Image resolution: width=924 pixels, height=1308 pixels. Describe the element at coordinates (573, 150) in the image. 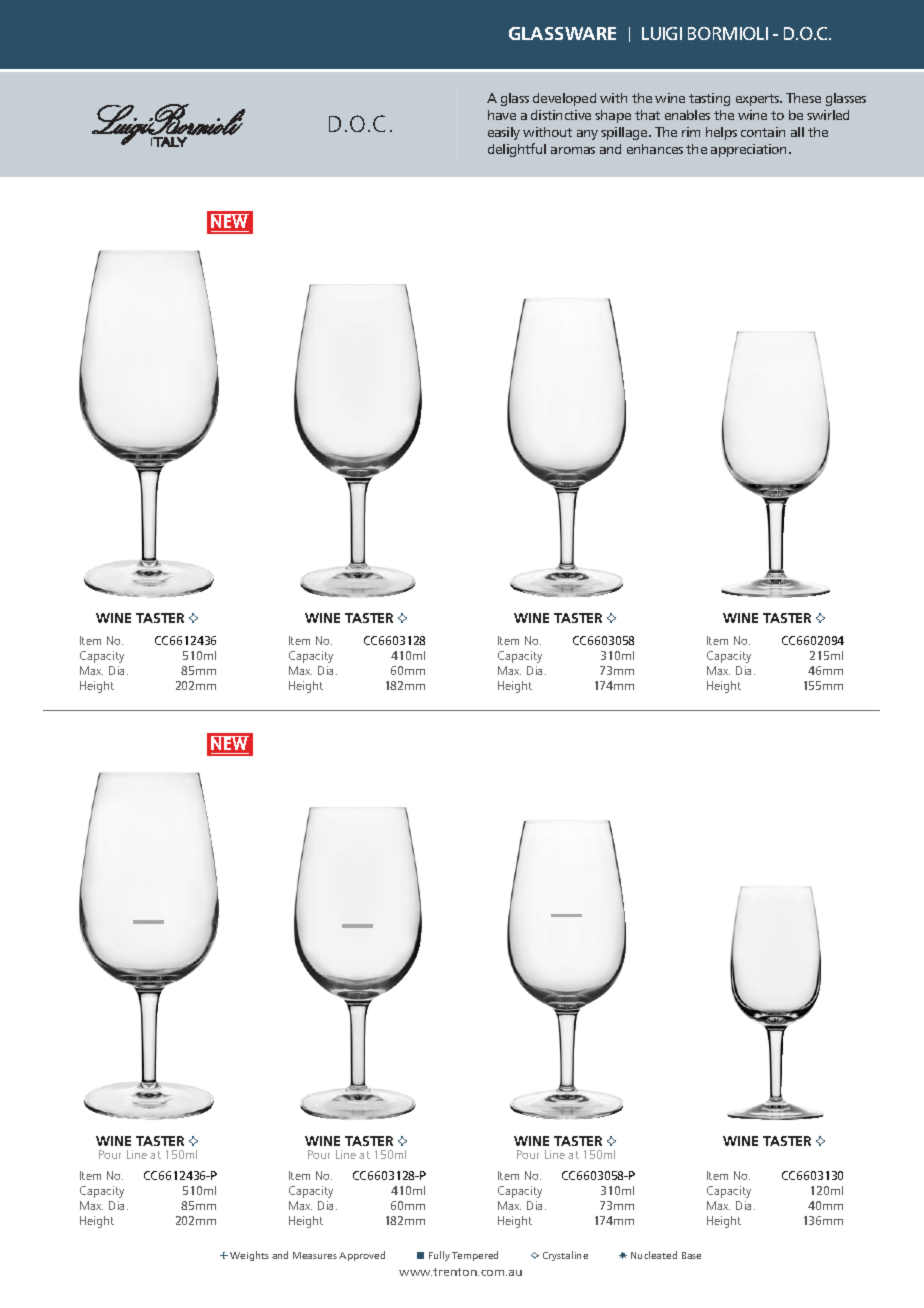

I see `aromas` at that location.
